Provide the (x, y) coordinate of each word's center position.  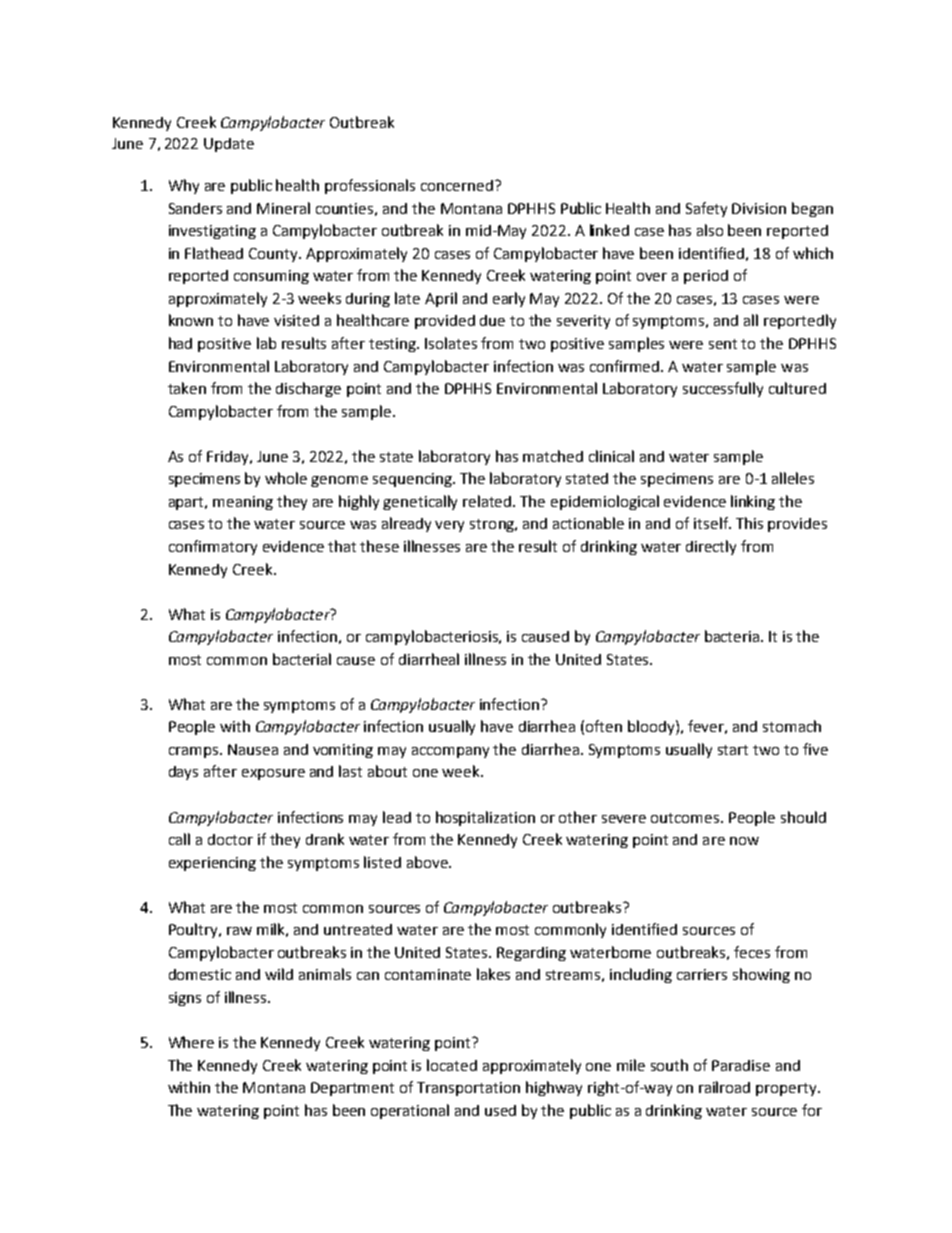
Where (191, 1042)
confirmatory (213, 547)
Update (229, 145)
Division (759, 208)
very (449, 526)
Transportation (468, 1089)
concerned (457, 185)
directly (711, 547)
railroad (724, 1087)
